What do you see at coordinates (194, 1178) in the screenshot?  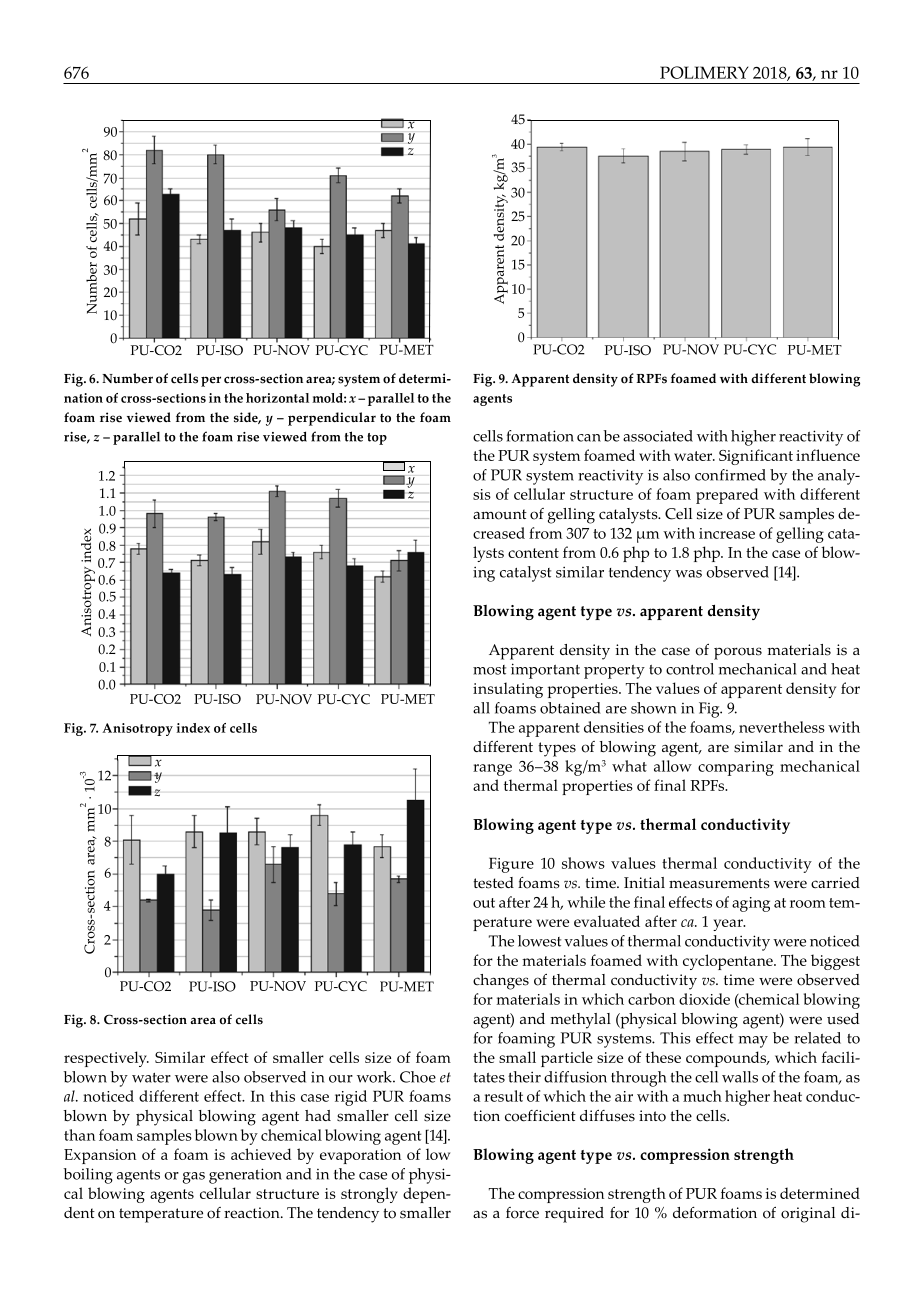 I see `gas` at bounding box center [194, 1178].
